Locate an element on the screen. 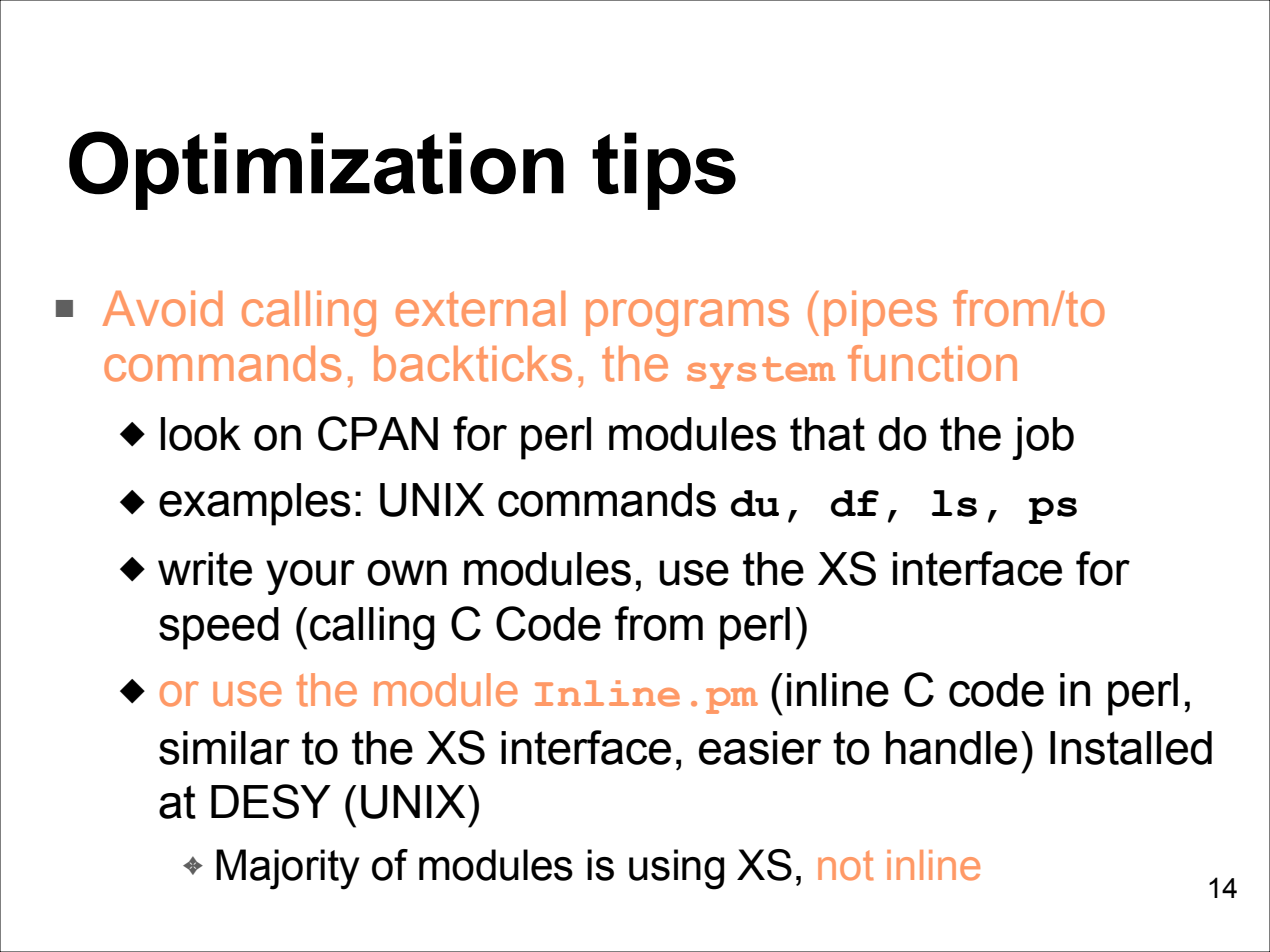 The width and height of the screenshot is (1270, 952). handle is located at coordinates (951, 748).
